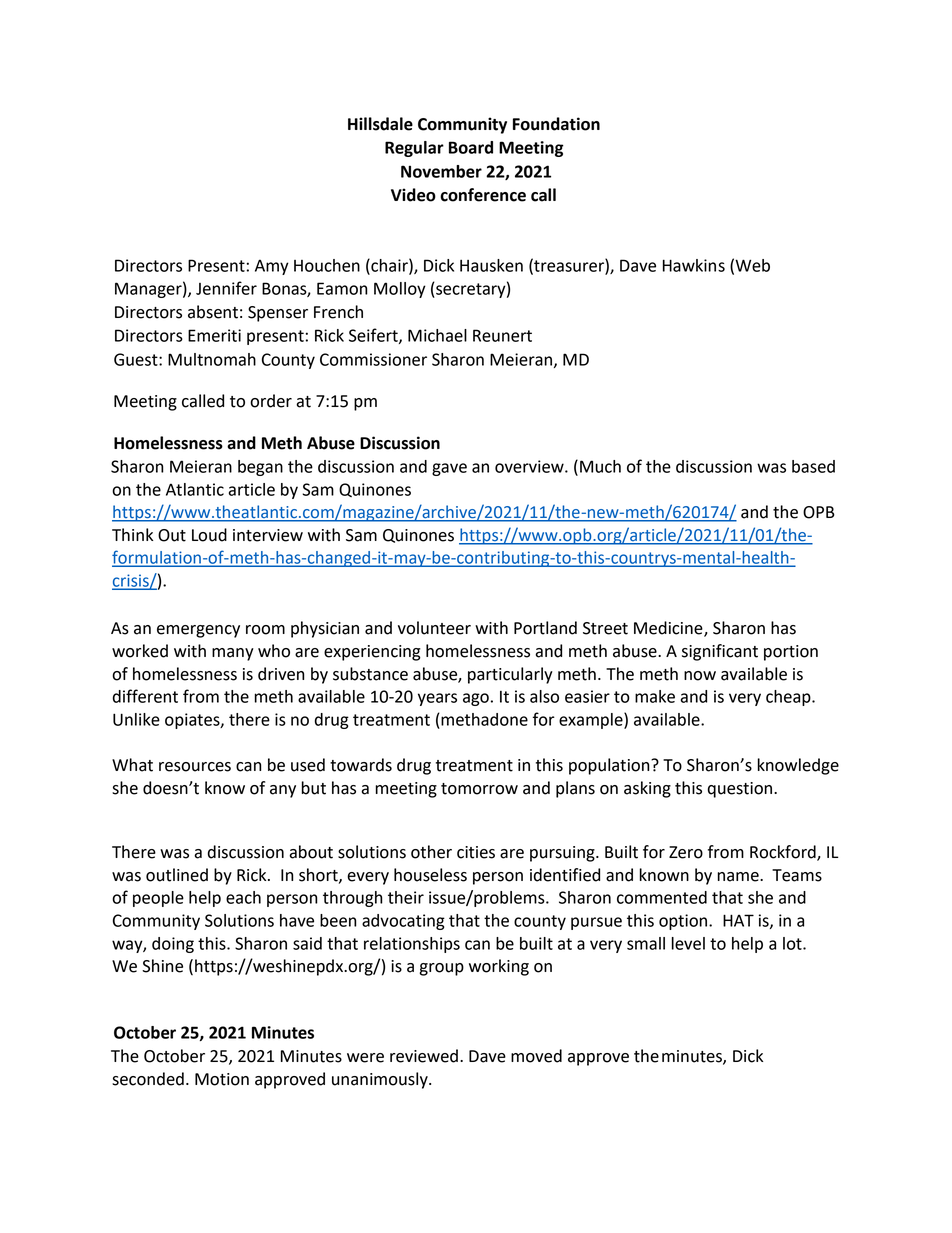 The width and height of the page is (952, 1233). Describe the element at coordinates (449, 469) in the page. I see `gave` at that location.
